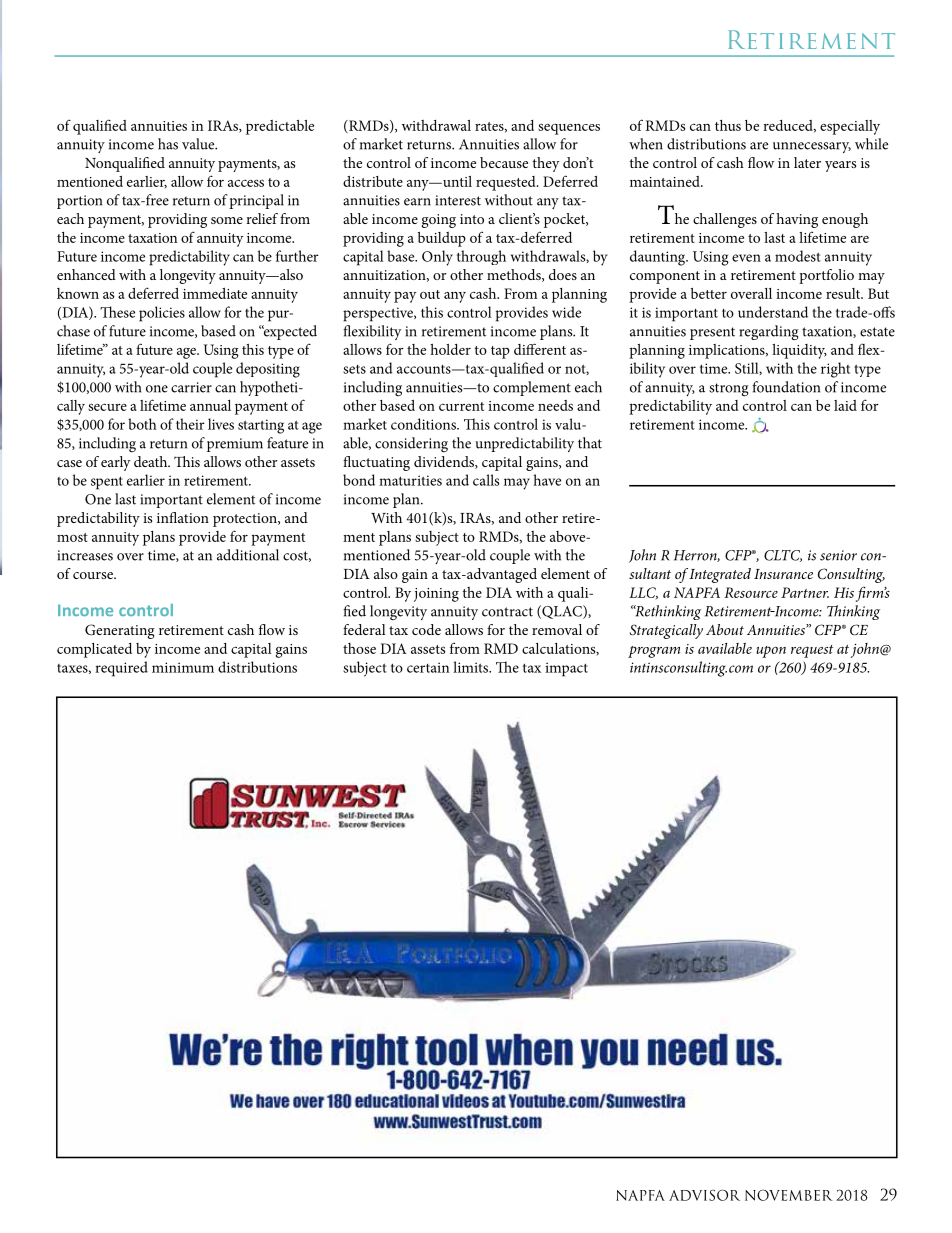  I want to click on ADVISOR, so click(704, 1195).
